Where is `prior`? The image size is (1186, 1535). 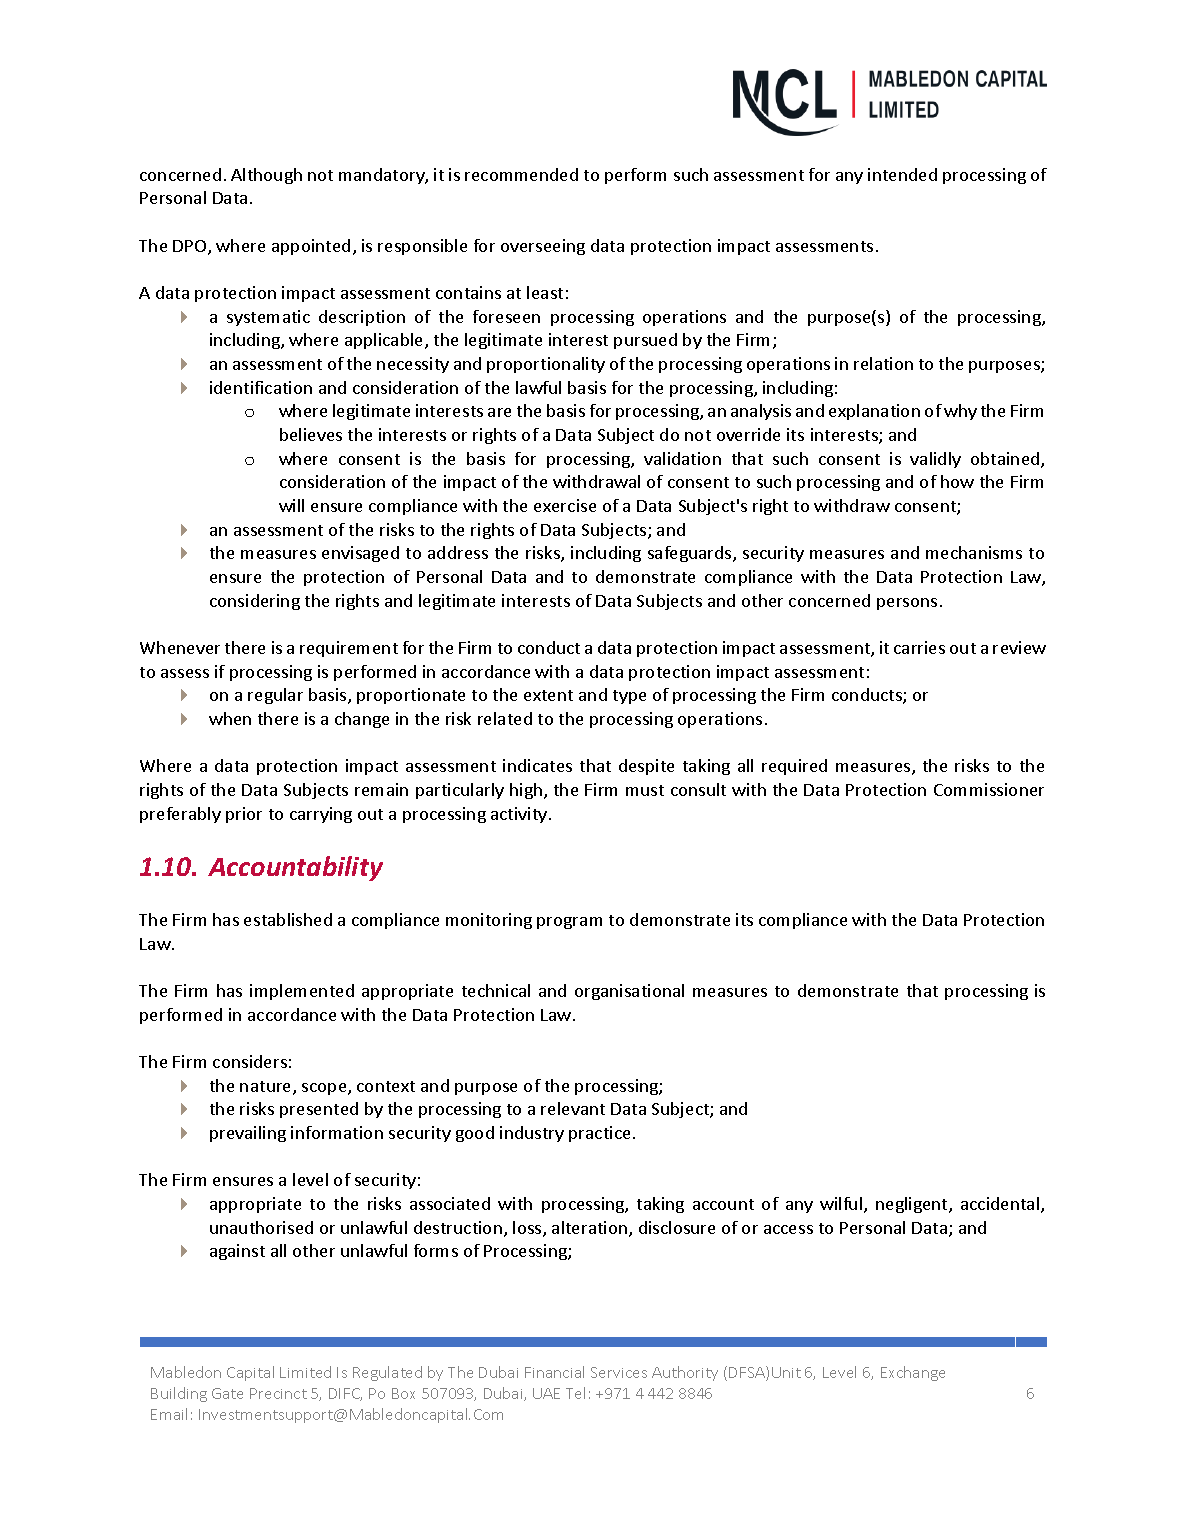 prior is located at coordinates (244, 815).
